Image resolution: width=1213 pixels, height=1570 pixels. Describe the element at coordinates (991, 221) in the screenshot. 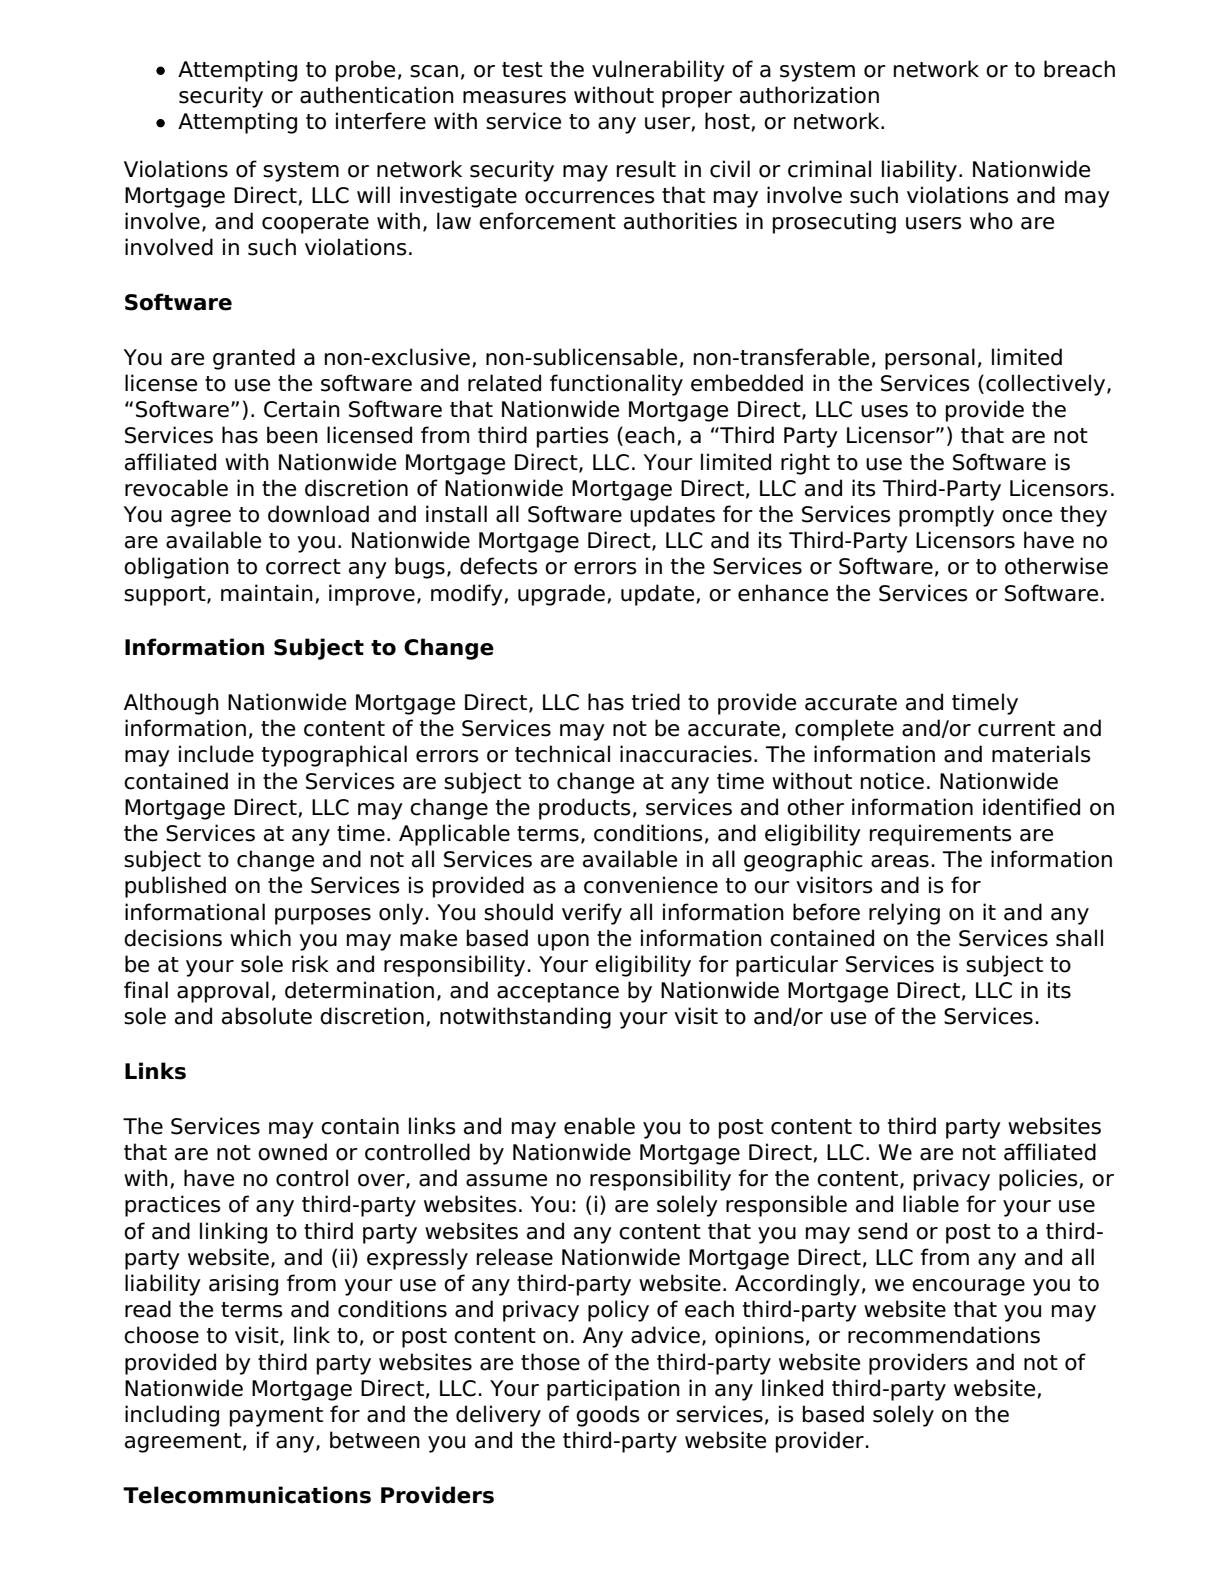

I see `who` at that location.
